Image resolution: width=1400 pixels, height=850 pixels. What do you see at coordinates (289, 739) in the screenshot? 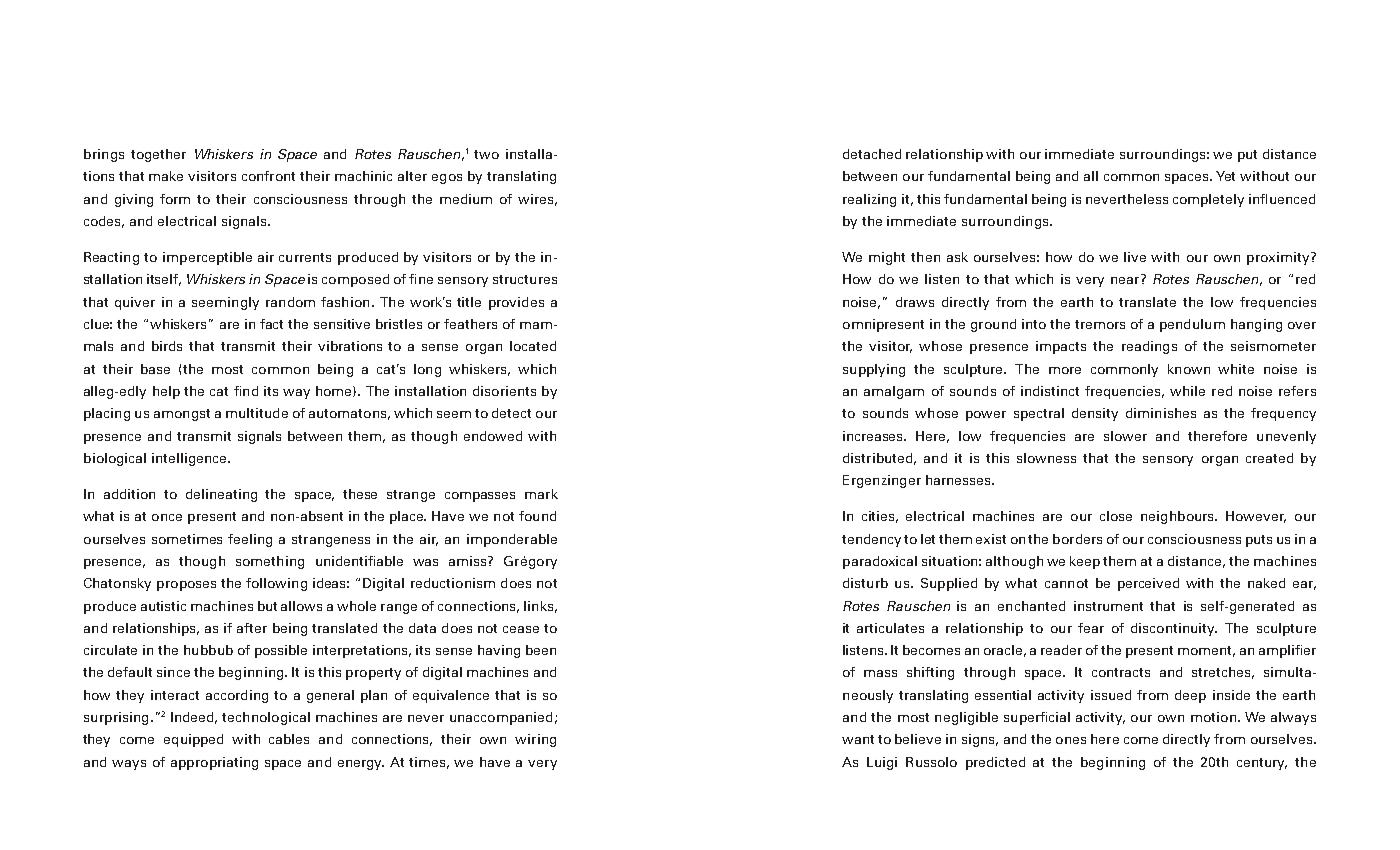
I see `cables` at bounding box center [289, 739].
